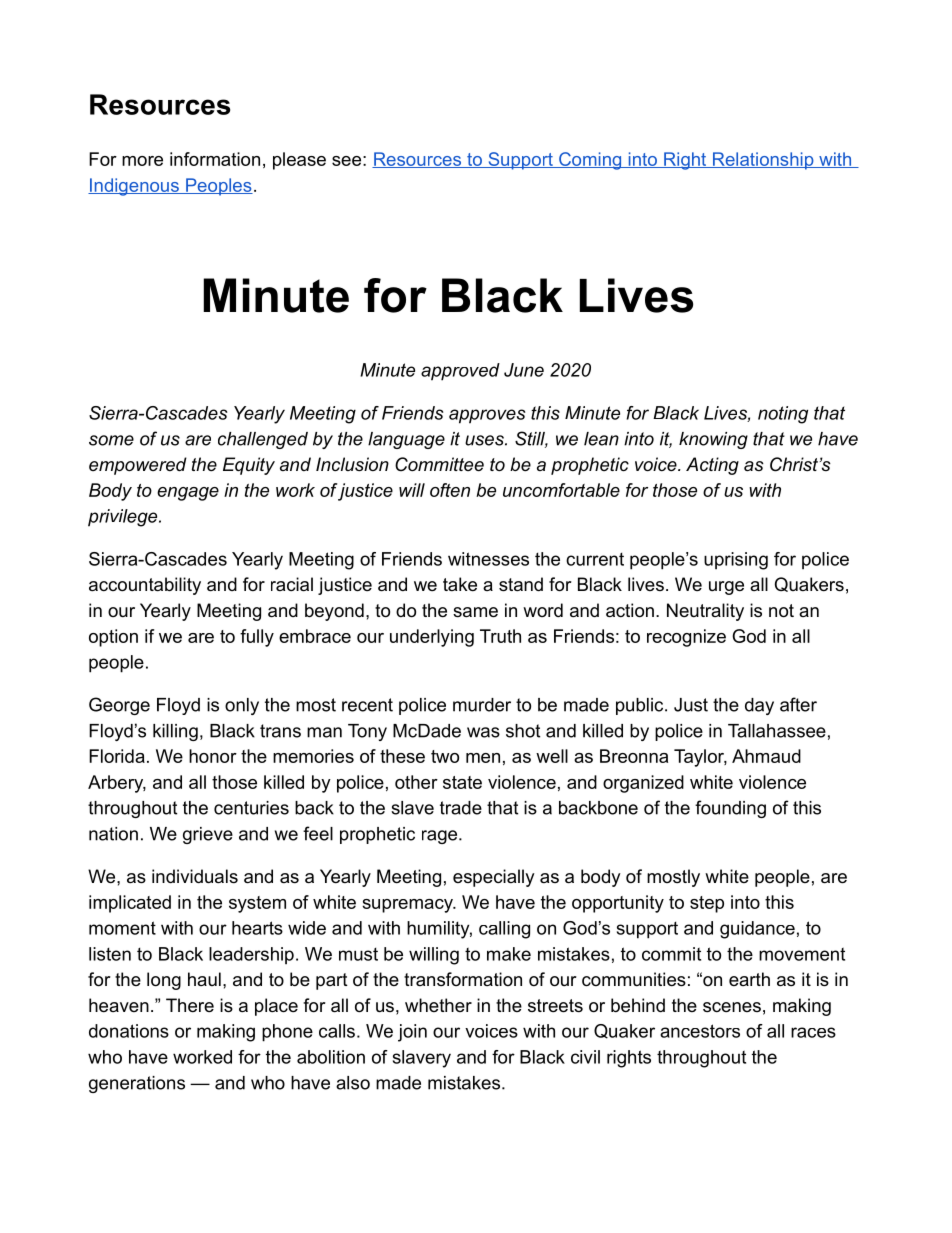 This screenshot has height=1233, width=952. Describe the element at coordinates (215, 159) in the screenshot. I see `information` at that location.
